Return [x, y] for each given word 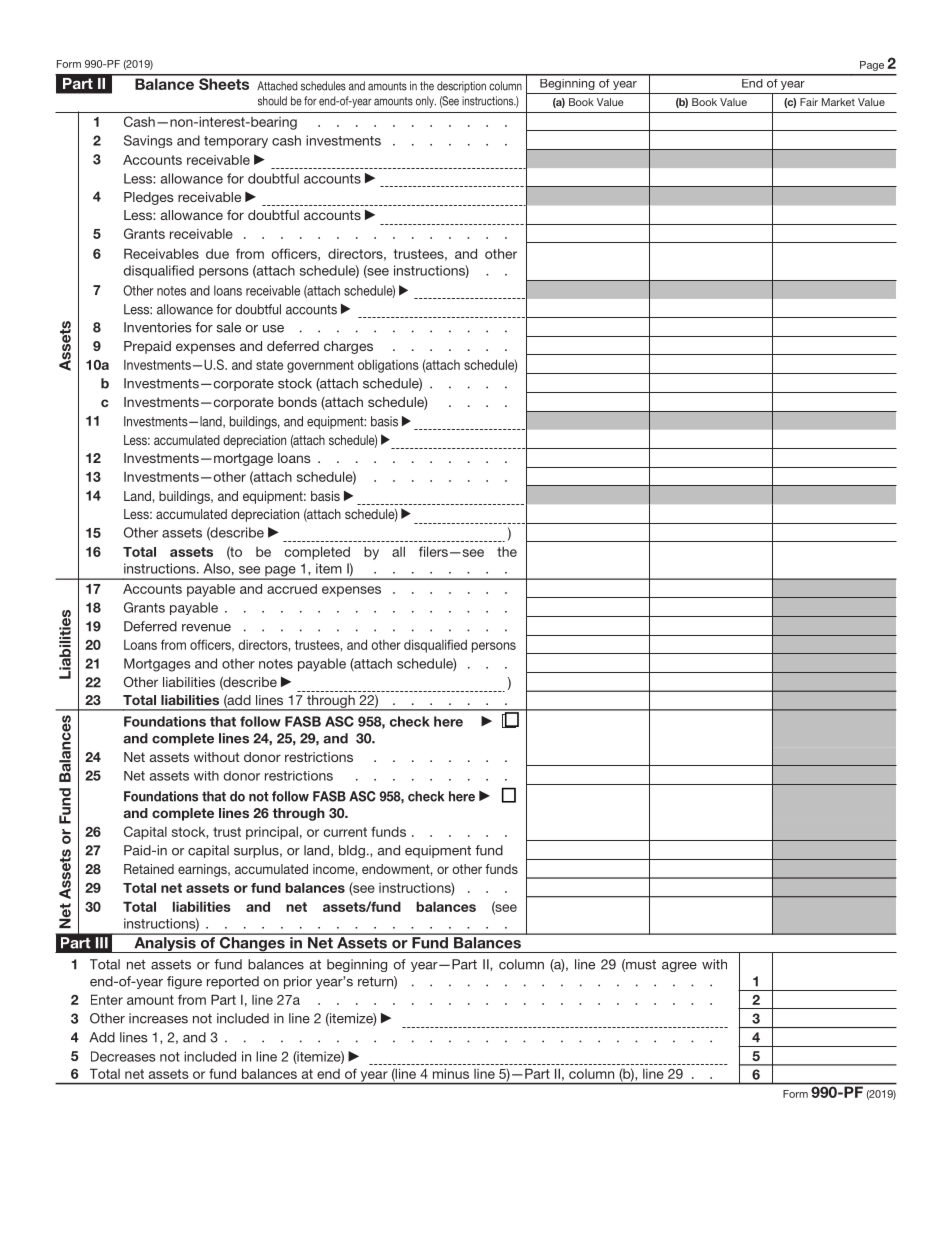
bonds [297, 402]
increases [158, 1018]
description [461, 87]
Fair [809, 102]
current [345, 832]
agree [679, 967]
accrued [292, 589]
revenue [206, 628]
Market [838, 102]
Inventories [158, 327]
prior [298, 982]
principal [272, 833]
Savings [148, 141]
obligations [388, 366]
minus [451, 1073]
